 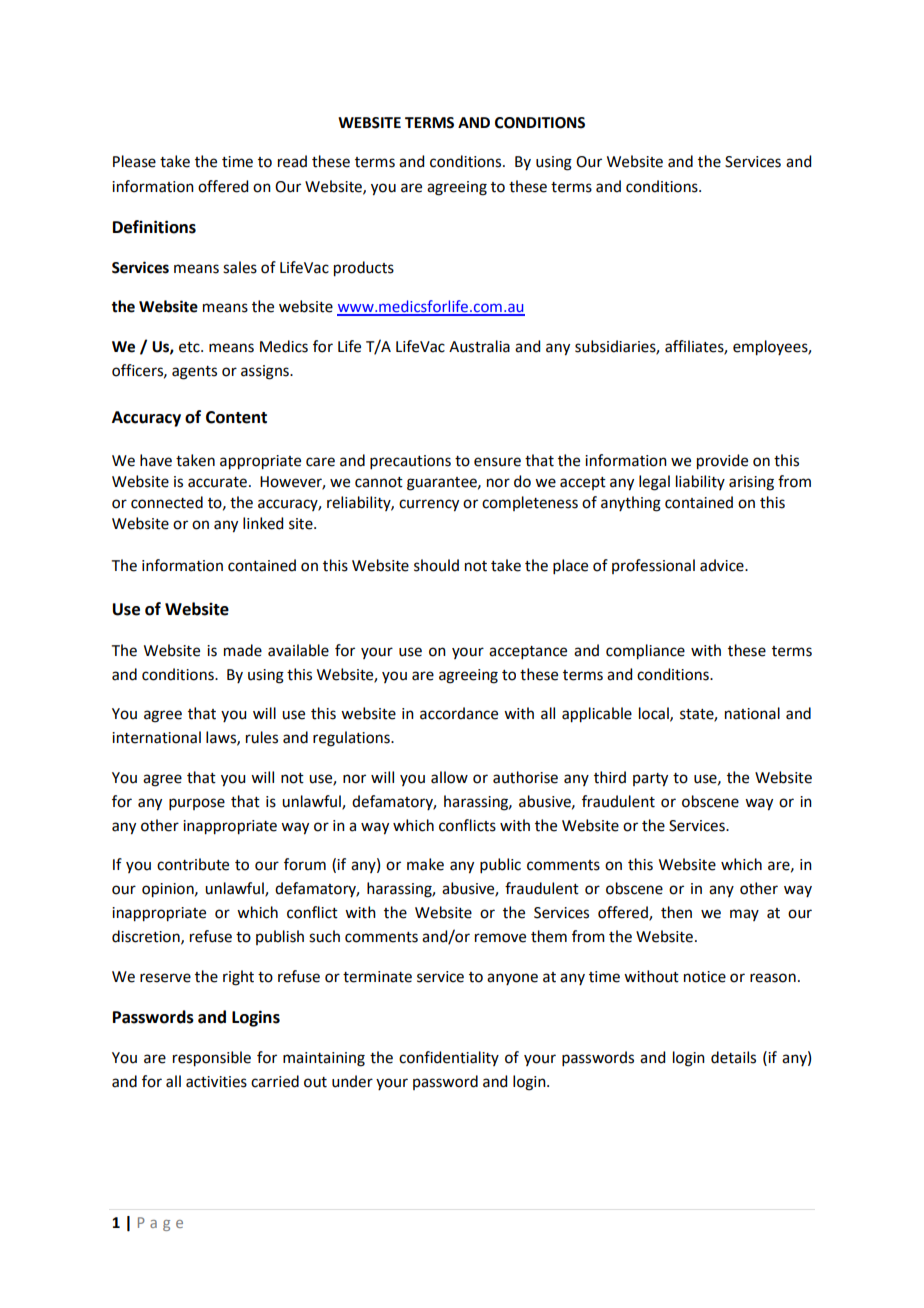 I want to click on responsible, so click(x=212, y=1059).
